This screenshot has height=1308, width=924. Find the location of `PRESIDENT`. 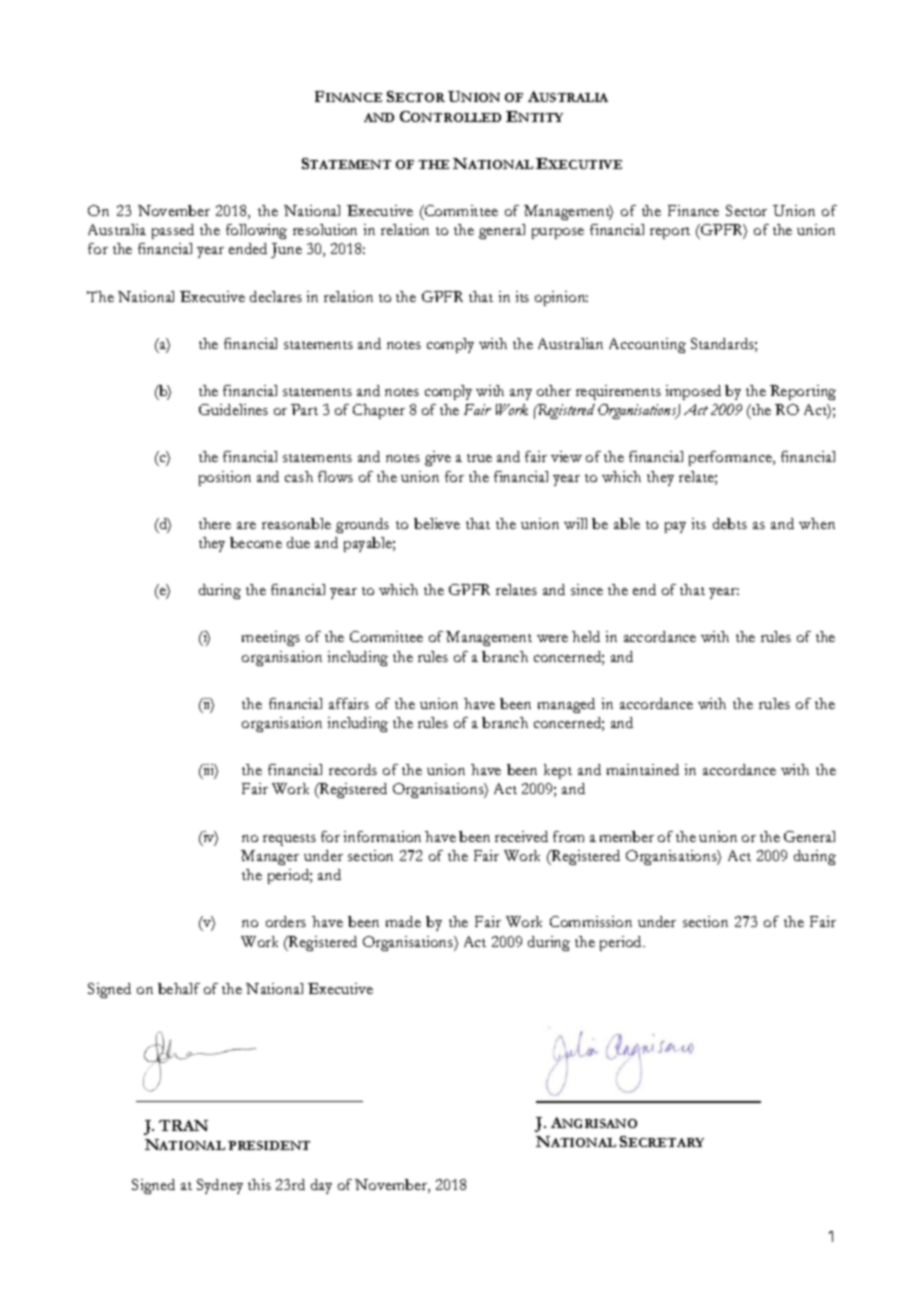

PRESIDENT is located at coordinates (269, 1145).
